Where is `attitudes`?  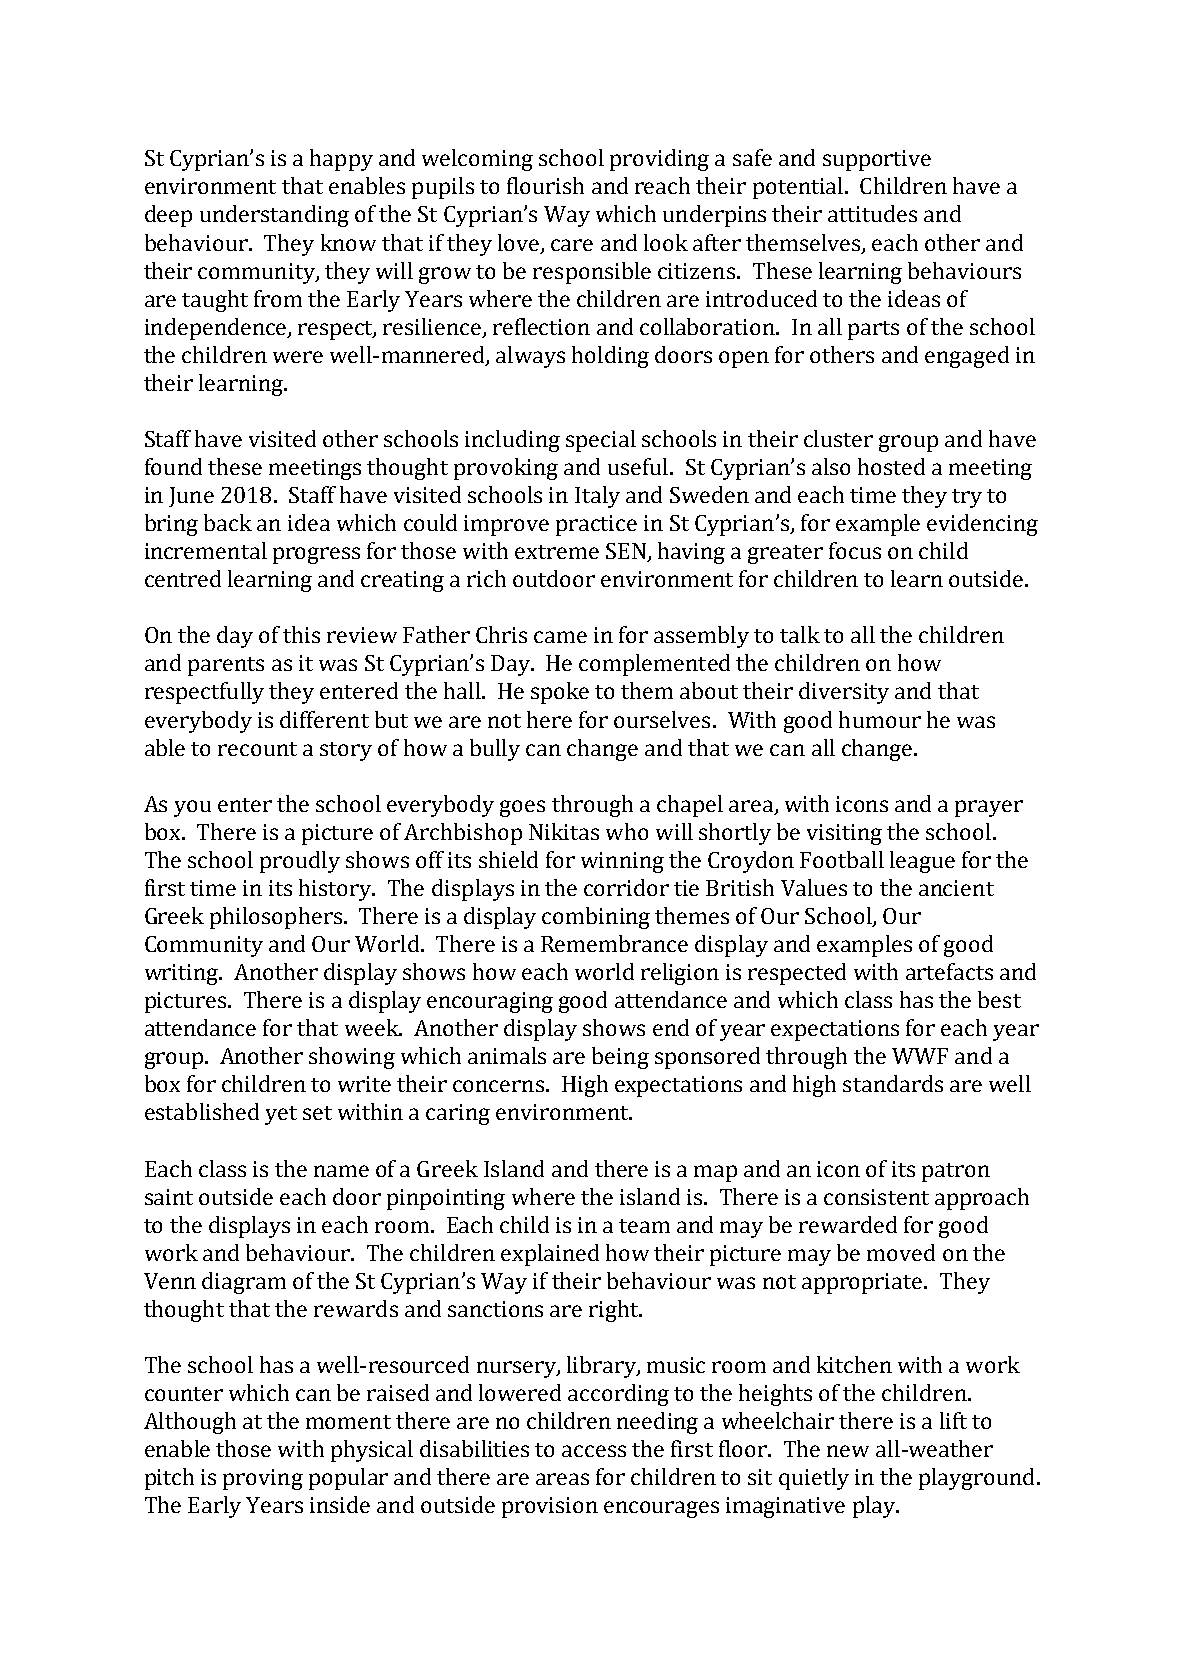
attitudes is located at coordinates (872, 213).
